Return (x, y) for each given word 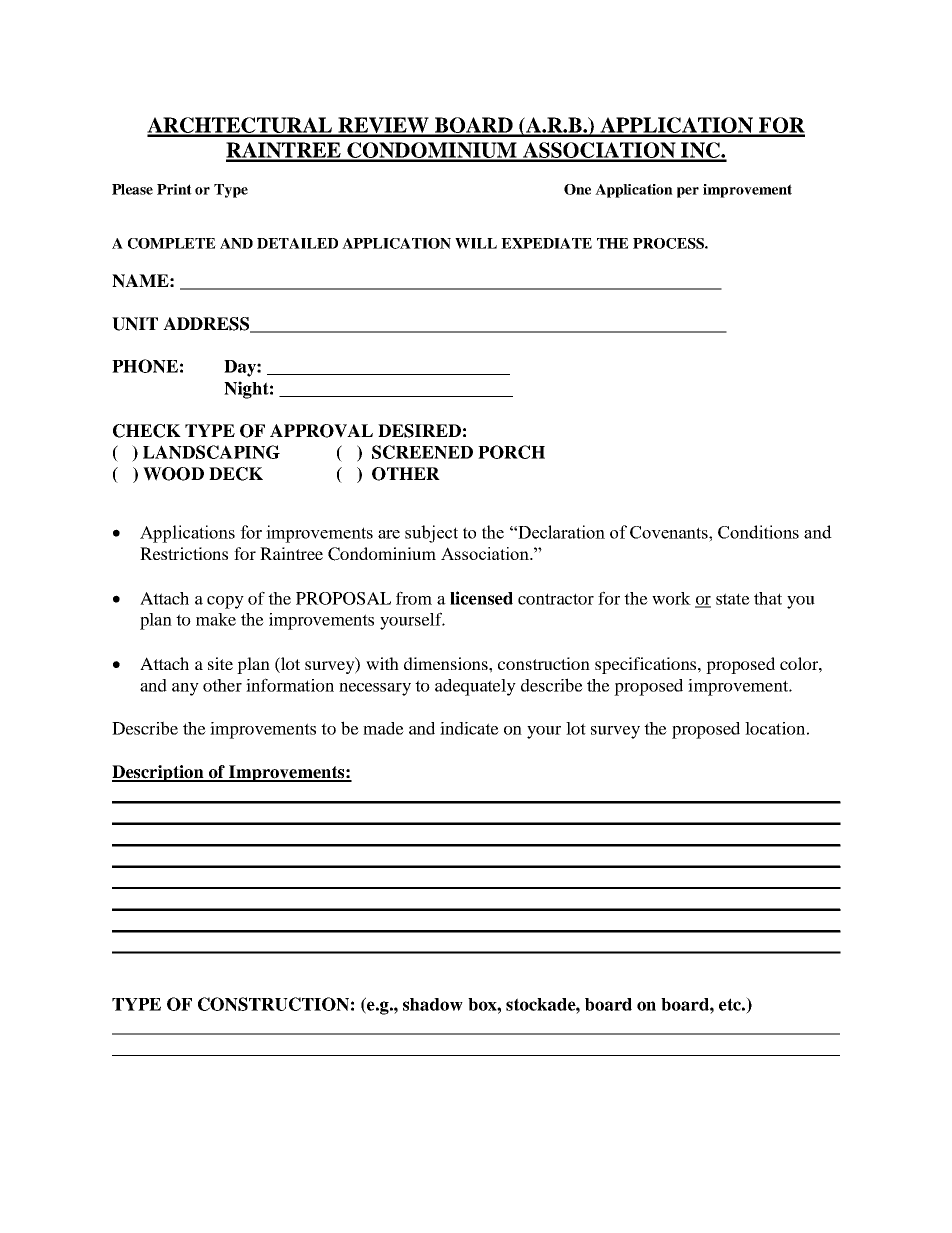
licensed (481, 598)
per (688, 192)
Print (174, 189)
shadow (433, 1004)
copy (225, 602)
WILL (476, 243)
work (671, 598)
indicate (469, 728)
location (775, 728)
